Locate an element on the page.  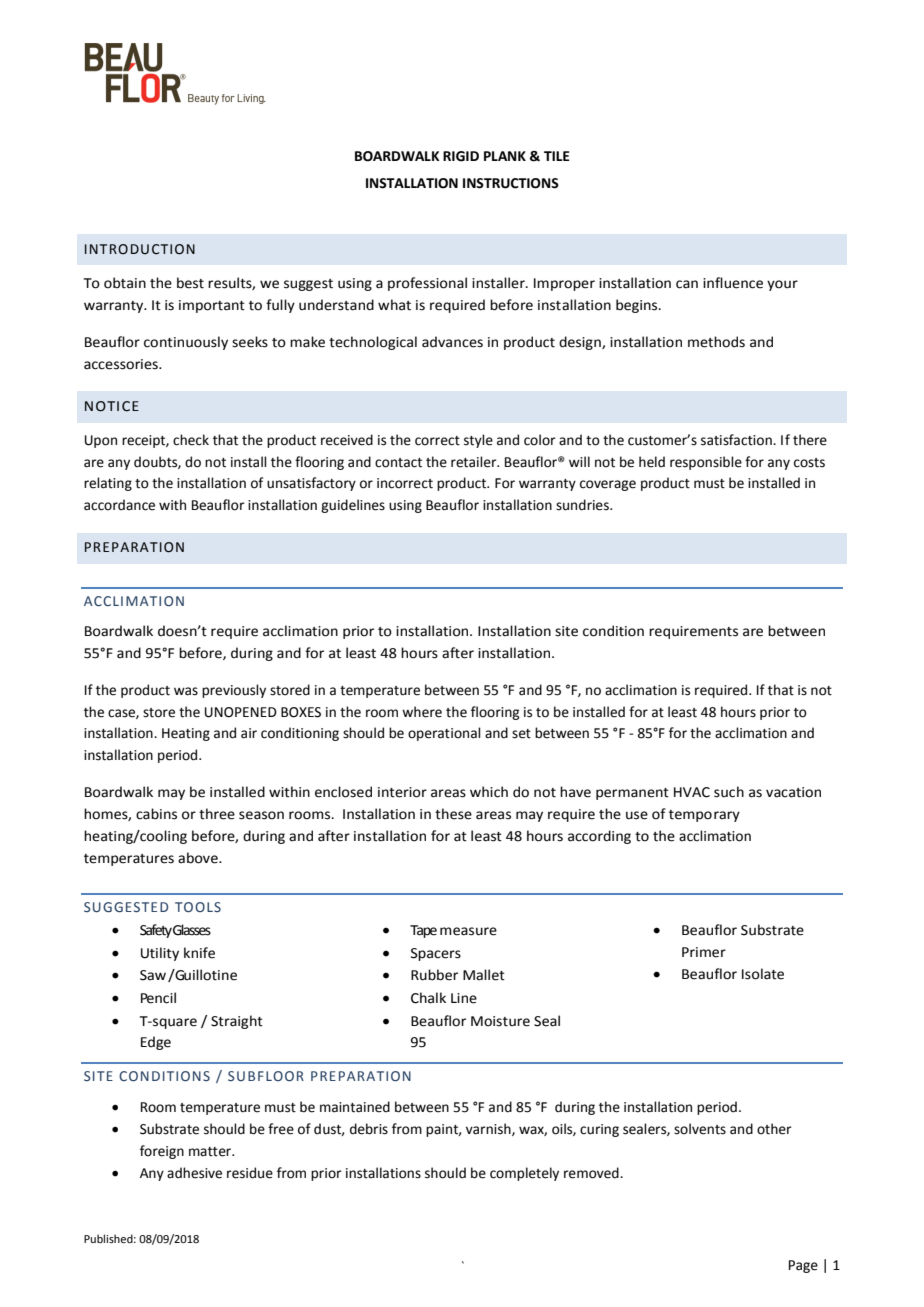
RIGID is located at coordinates (461, 156).
